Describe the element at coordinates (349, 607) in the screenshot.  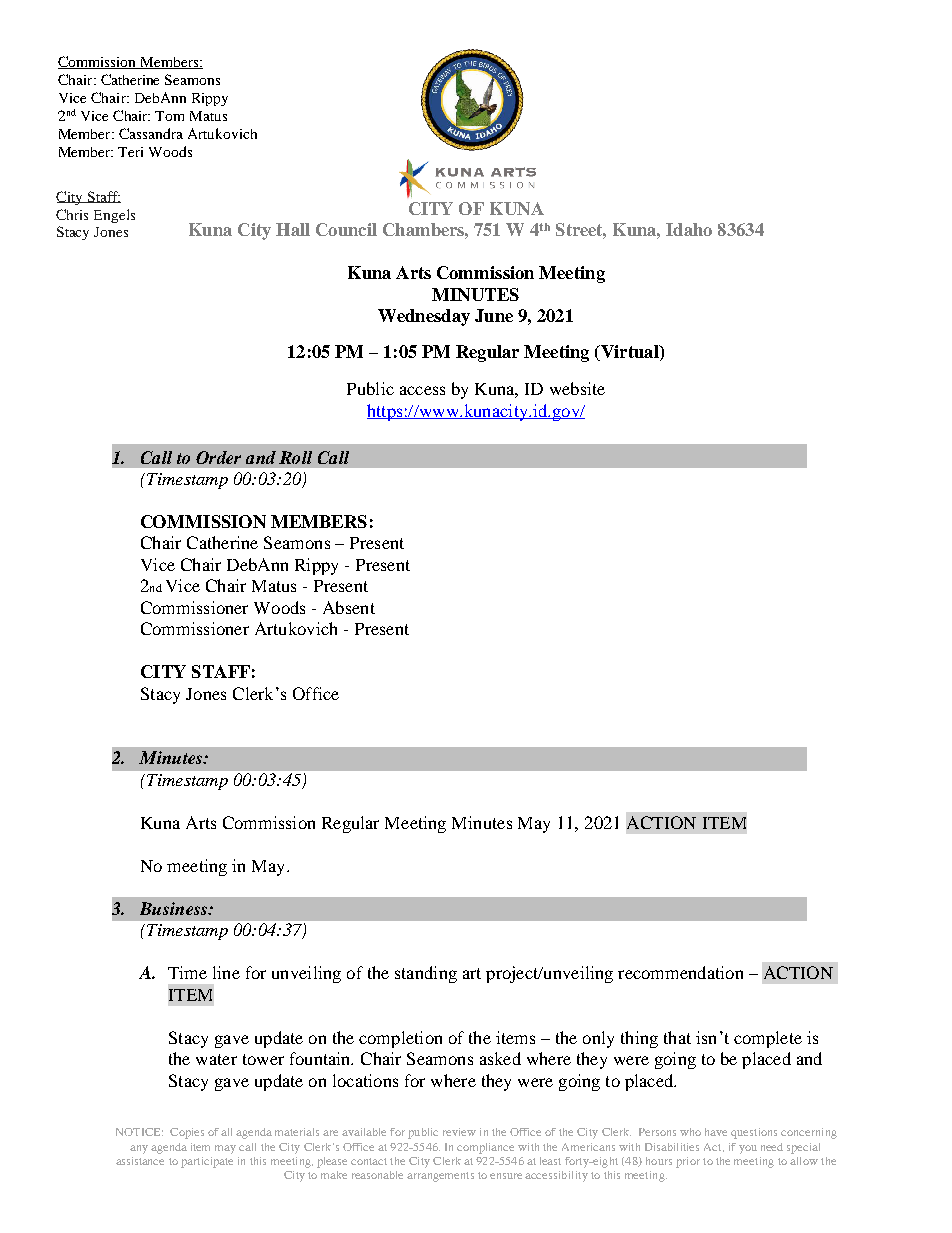
I see `Absent` at that location.
